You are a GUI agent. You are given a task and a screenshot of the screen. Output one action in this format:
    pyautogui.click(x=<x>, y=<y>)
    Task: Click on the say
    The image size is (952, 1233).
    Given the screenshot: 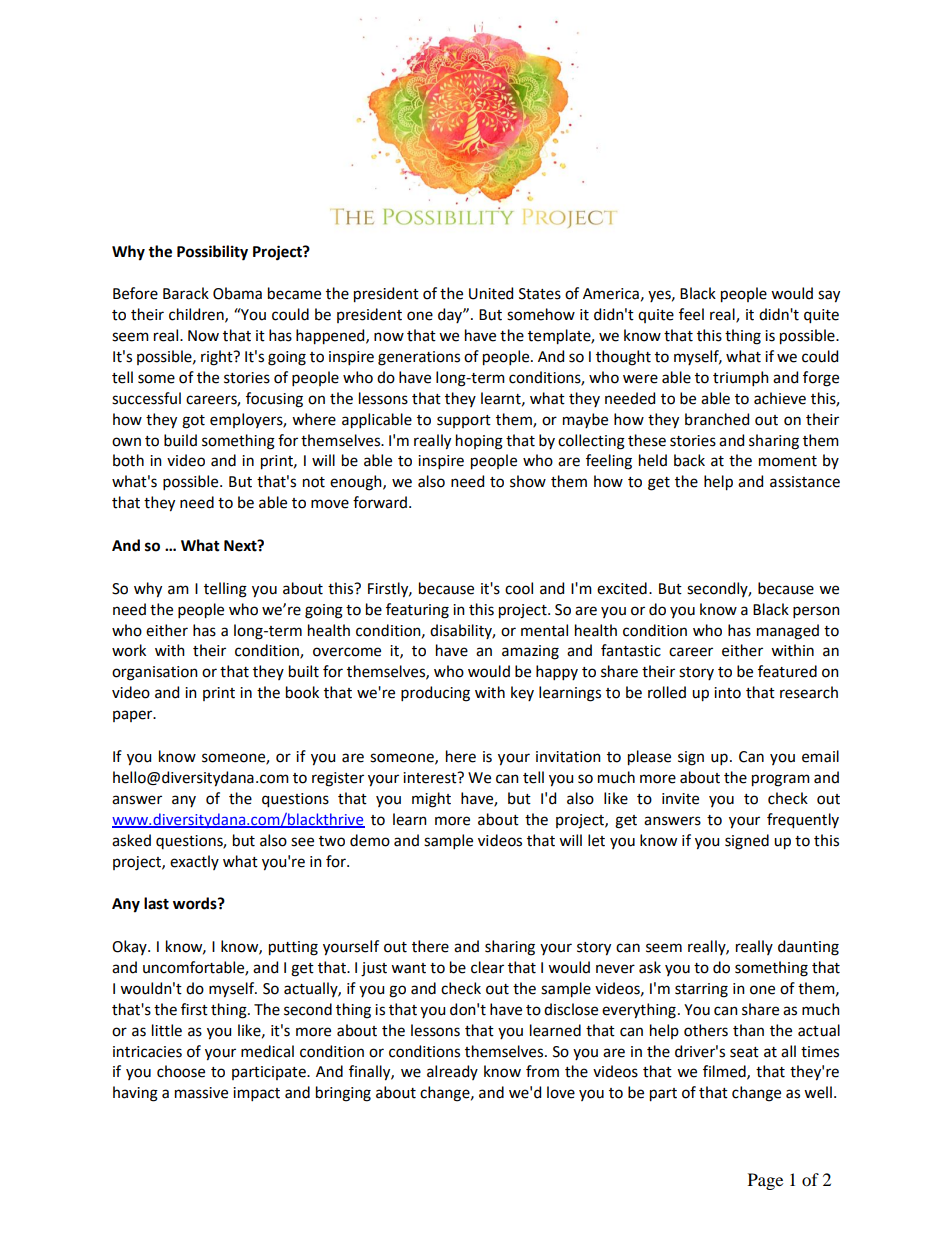 What is the action you would take?
    pyautogui.click(x=829, y=296)
